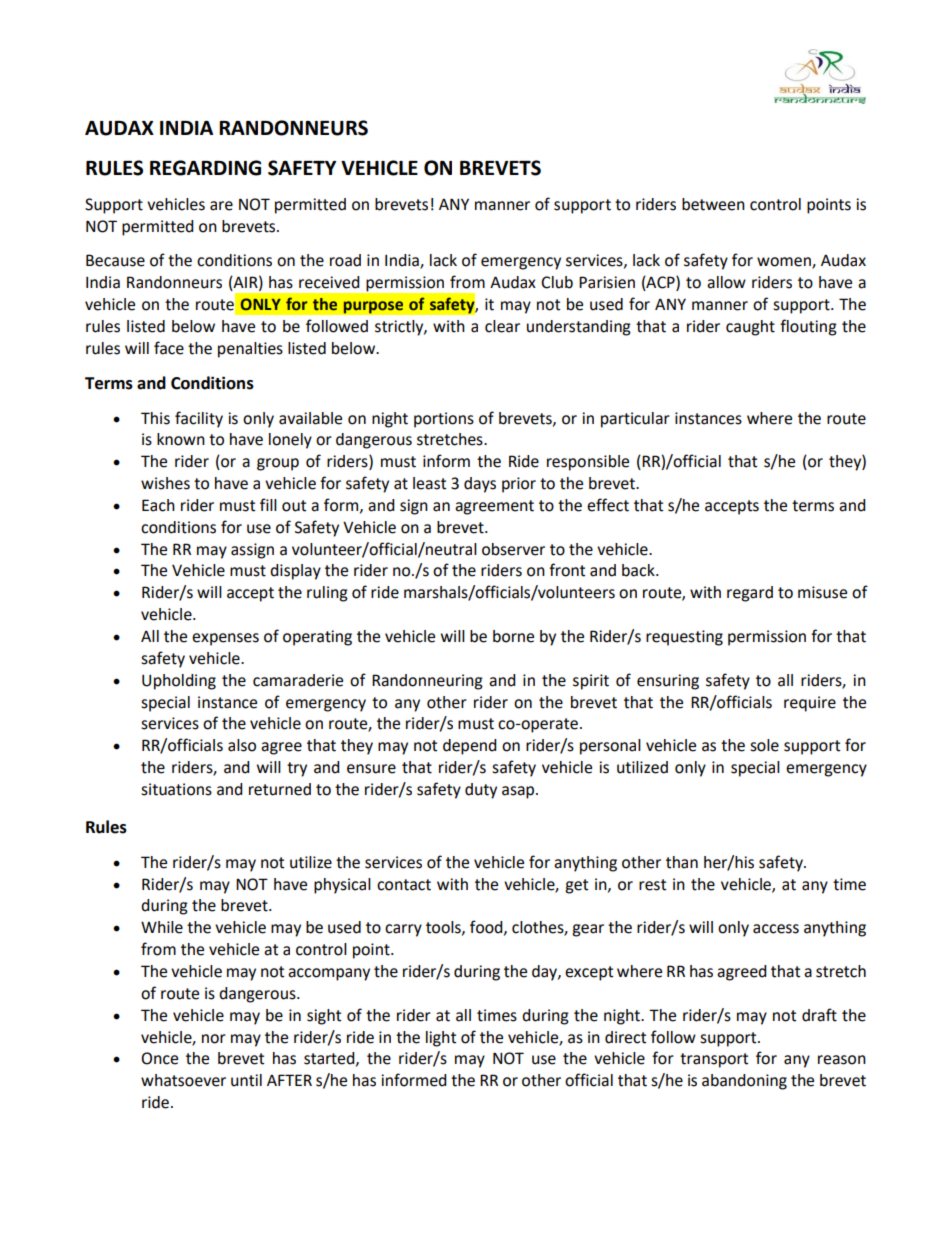 Image resolution: width=952 pixels, height=1233 pixels. I want to click on nor, so click(214, 1039).
